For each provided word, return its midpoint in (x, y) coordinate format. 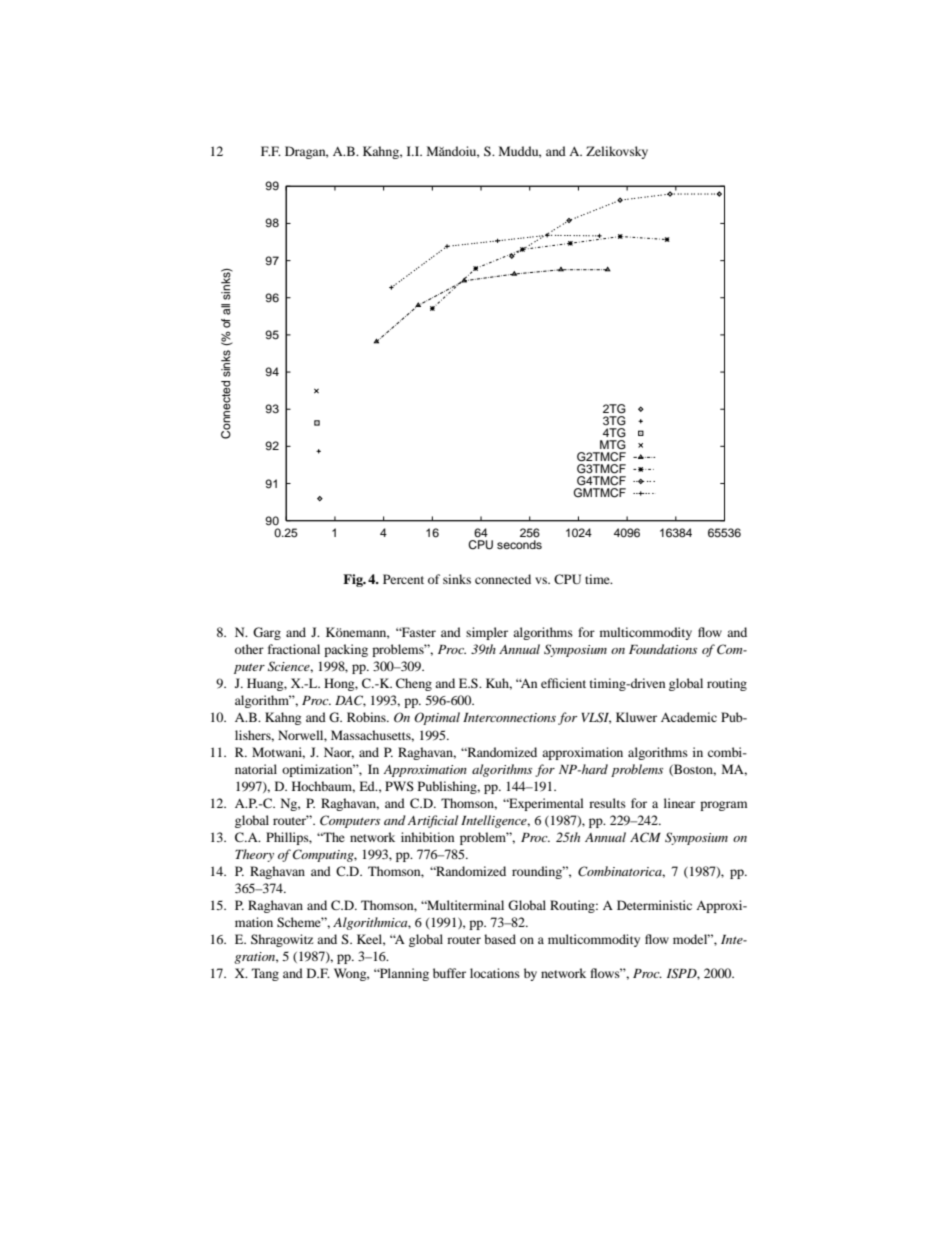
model (691, 939)
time (598, 579)
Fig (354, 580)
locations (495, 973)
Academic (689, 717)
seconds (519, 544)
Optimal (437, 718)
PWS (399, 786)
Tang (265, 974)
